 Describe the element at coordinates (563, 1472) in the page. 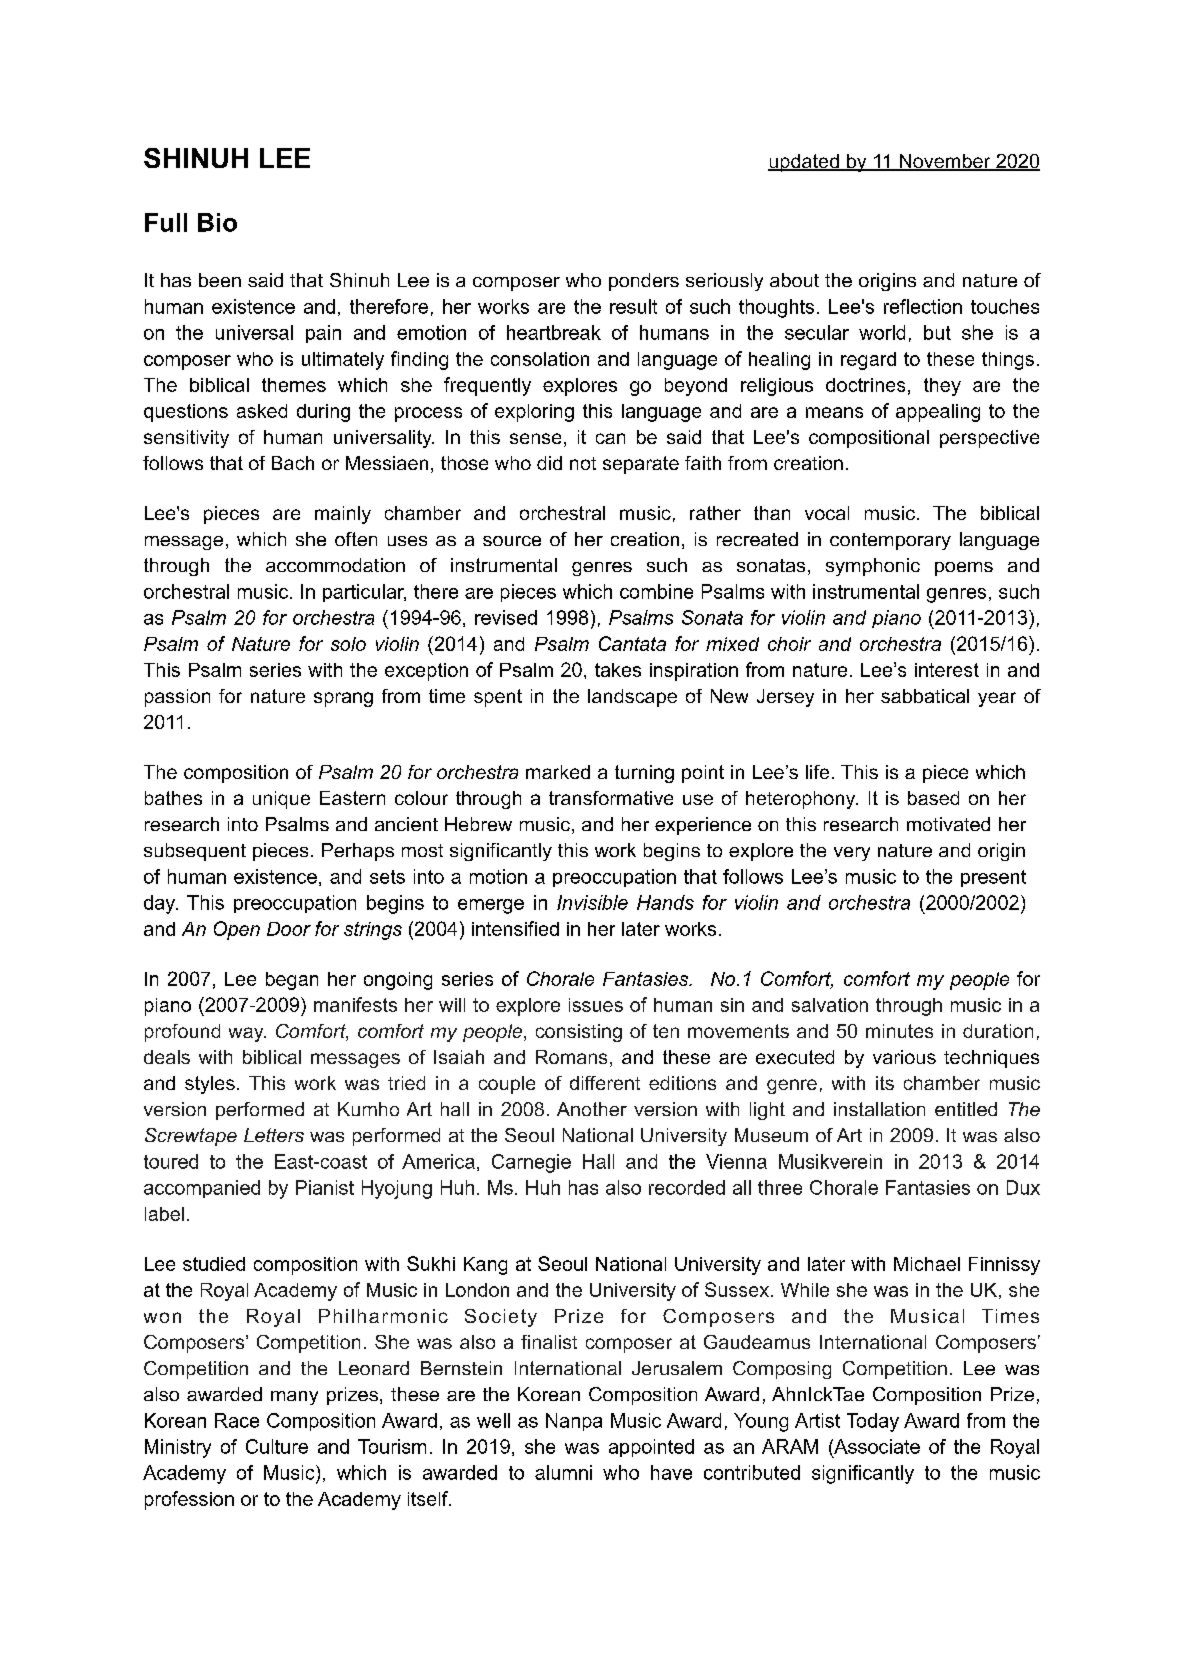

I see `alumni` at that location.
